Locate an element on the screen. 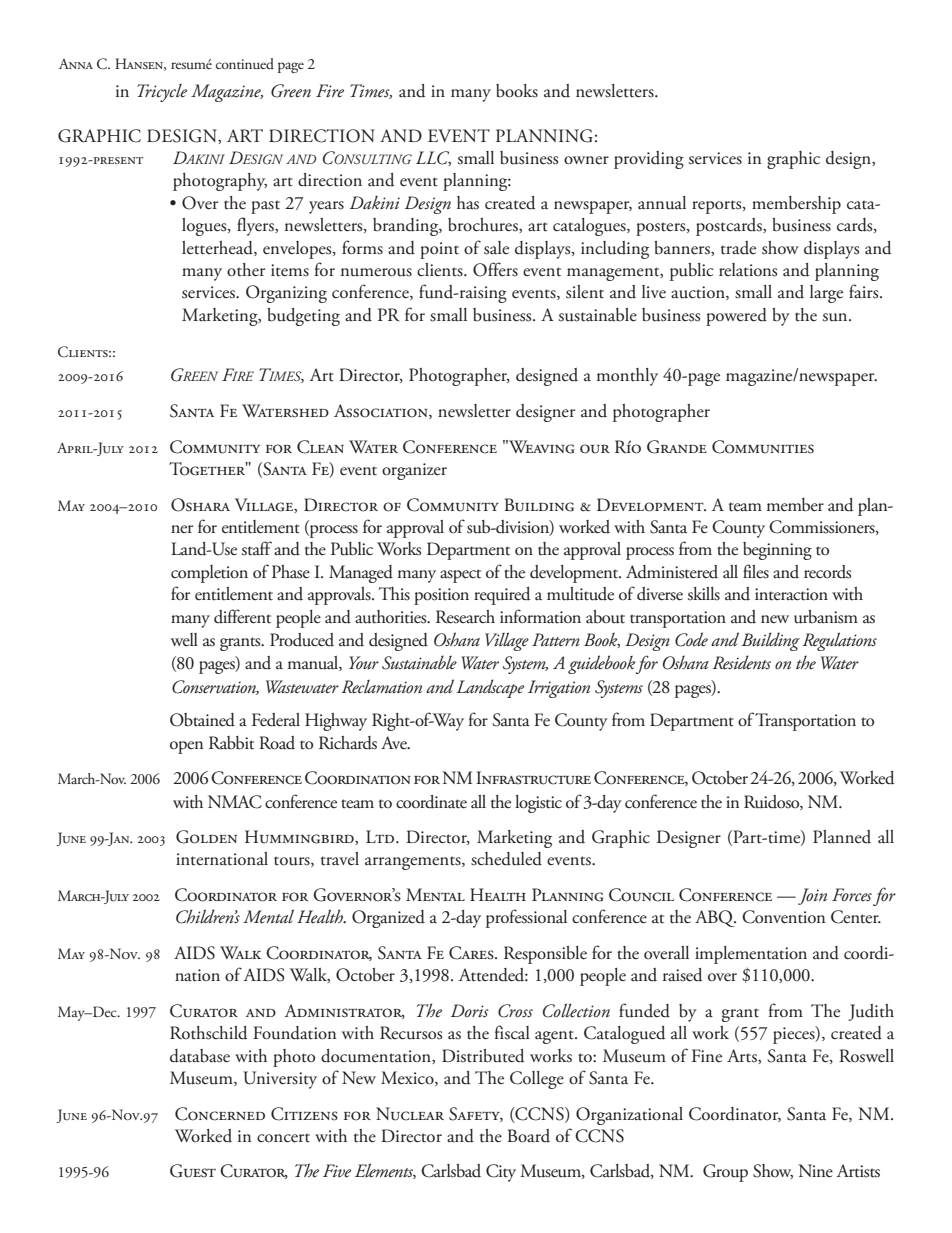  interaction is located at coordinates (791, 594).
